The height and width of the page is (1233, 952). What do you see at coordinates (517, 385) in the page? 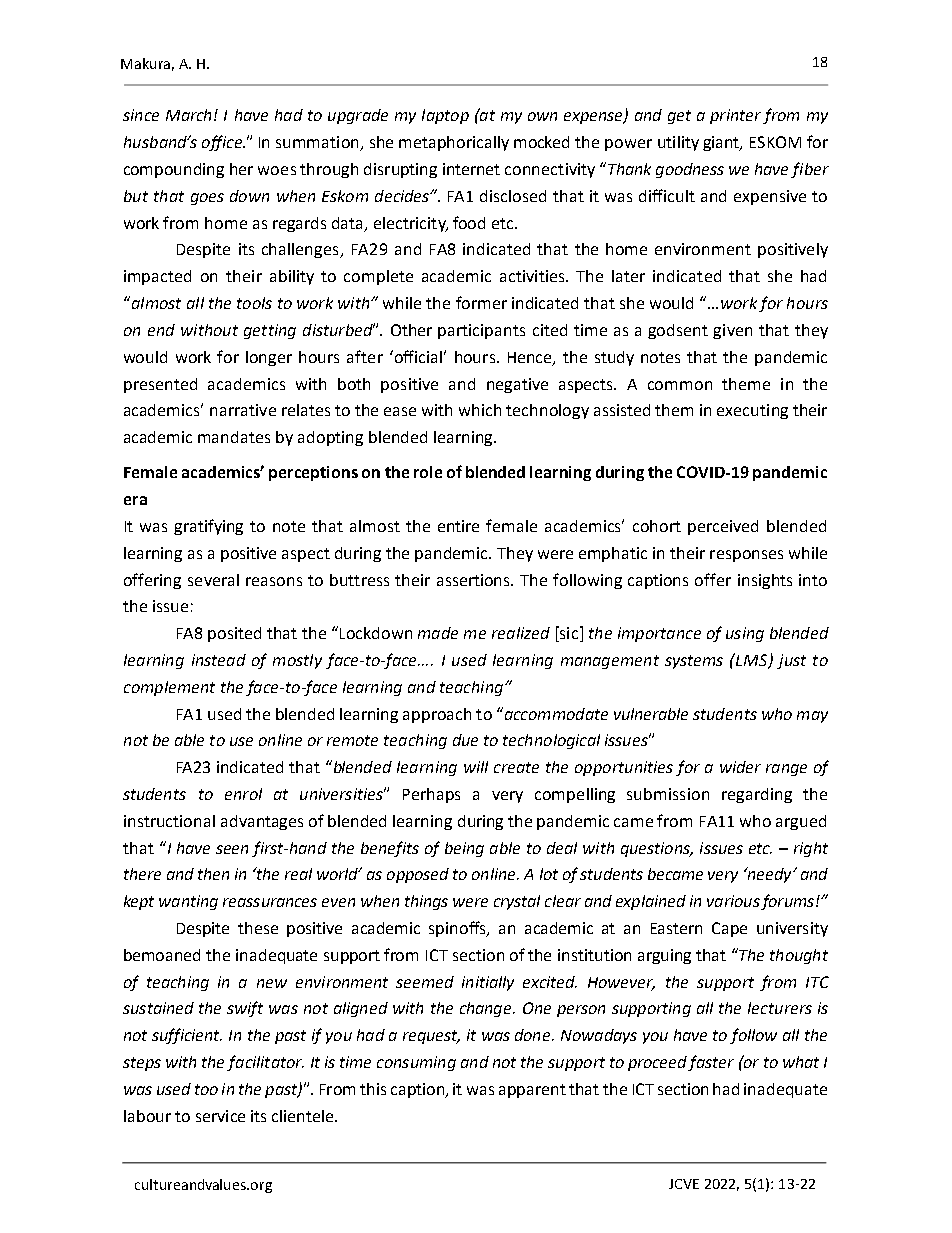
I see `negative` at bounding box center [517, 385].
